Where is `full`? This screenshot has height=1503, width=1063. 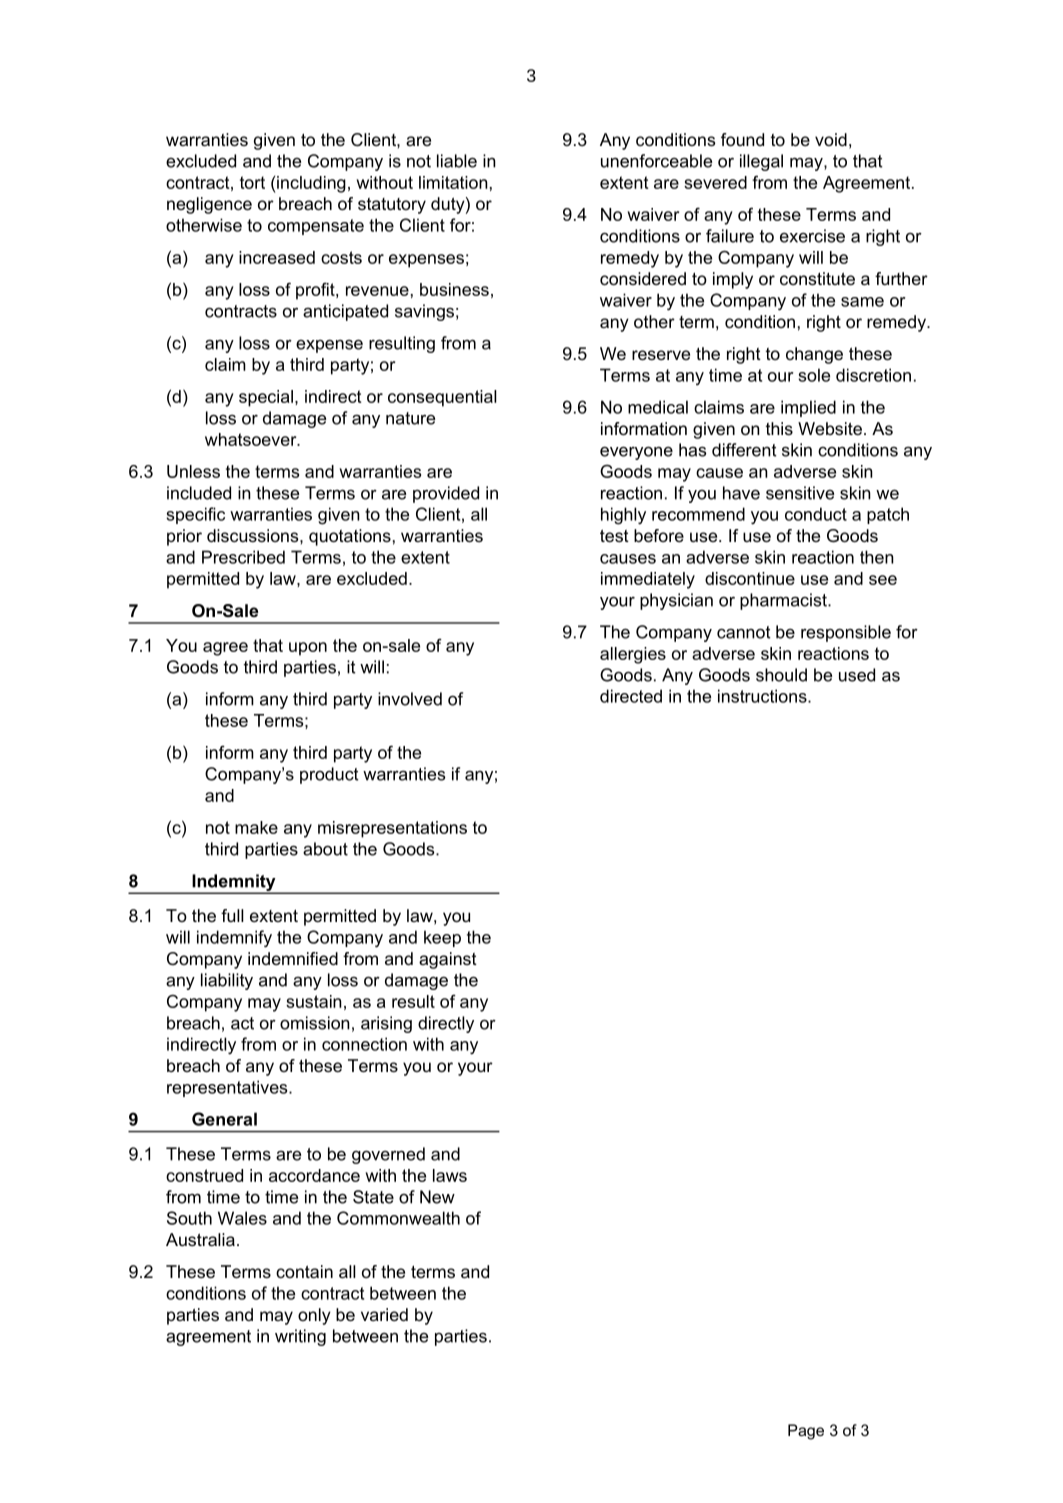 full is located at coordinates (232, 915).
